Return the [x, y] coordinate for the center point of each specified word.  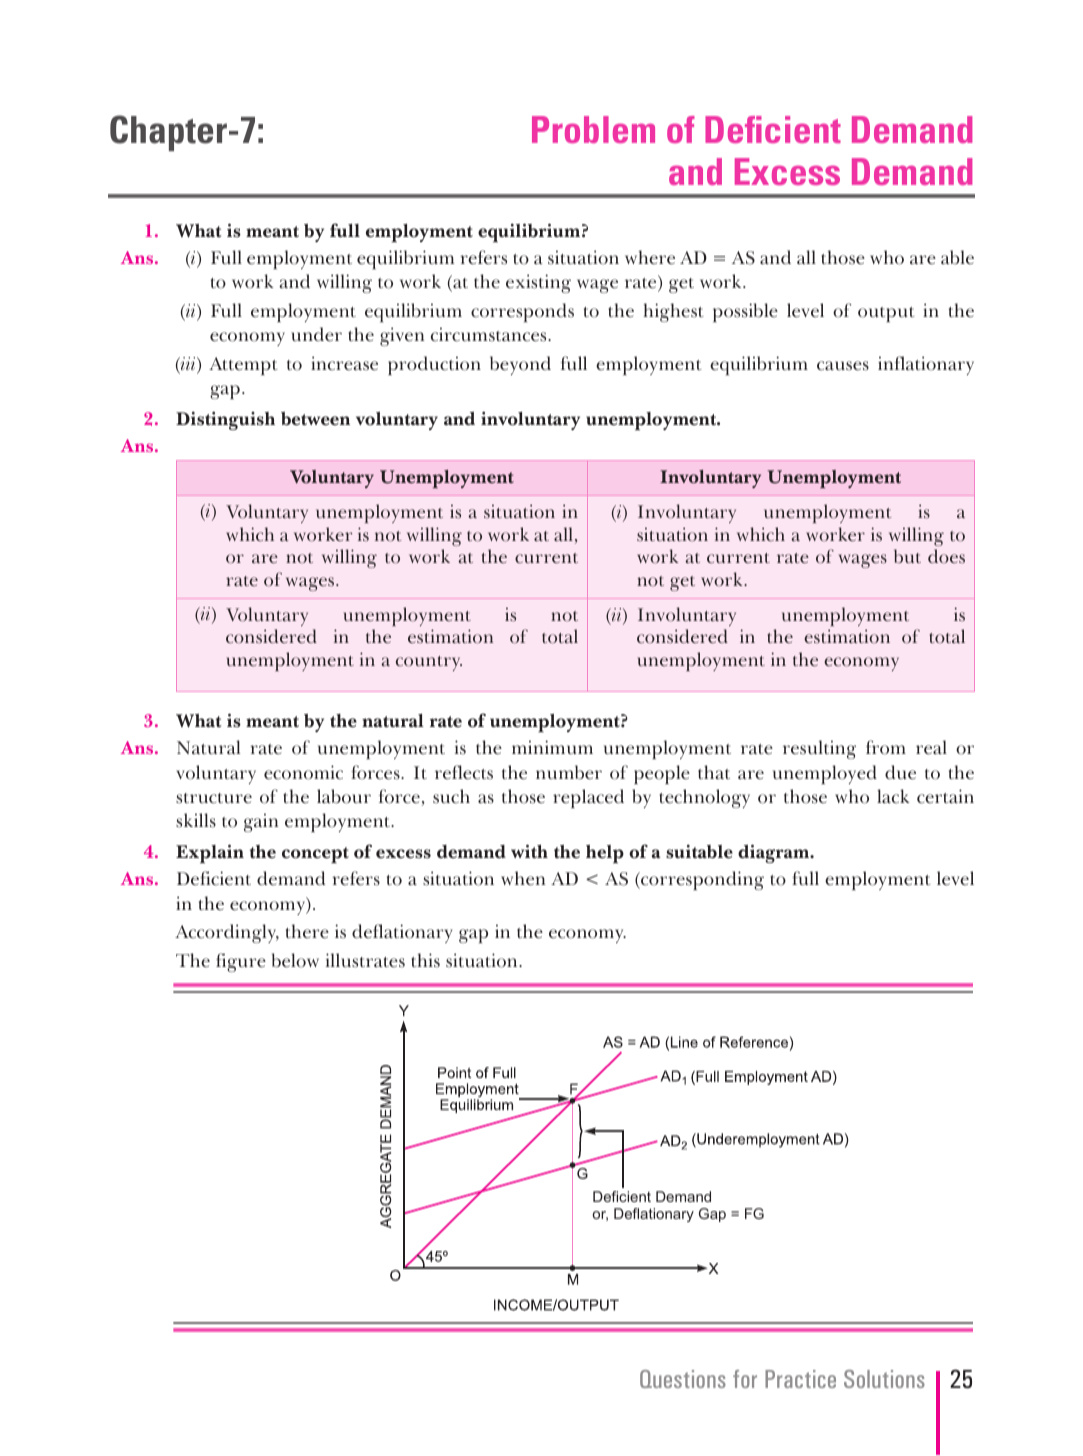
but [907, 556]
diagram [775, 853]
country [429, 663]
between [315, 418]
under [316, 334]
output [886, 314]
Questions [683, 1379]
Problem [593, 129]
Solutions [884, 1379]
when [523, 878]
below [295, 960]
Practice [800, 1379]
